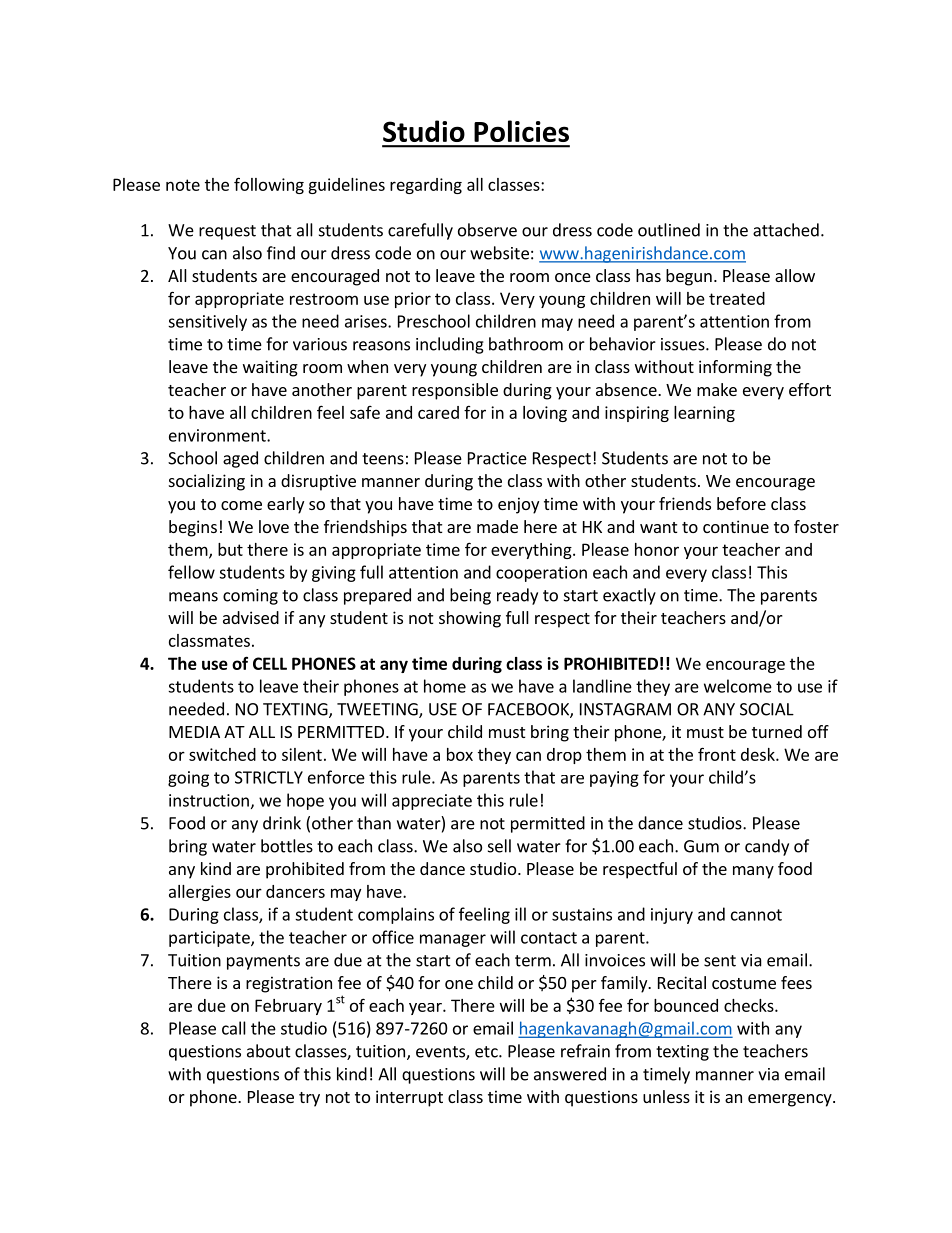 The image size is (952, 1233). I want to click on waiting, so click(270, 368).
